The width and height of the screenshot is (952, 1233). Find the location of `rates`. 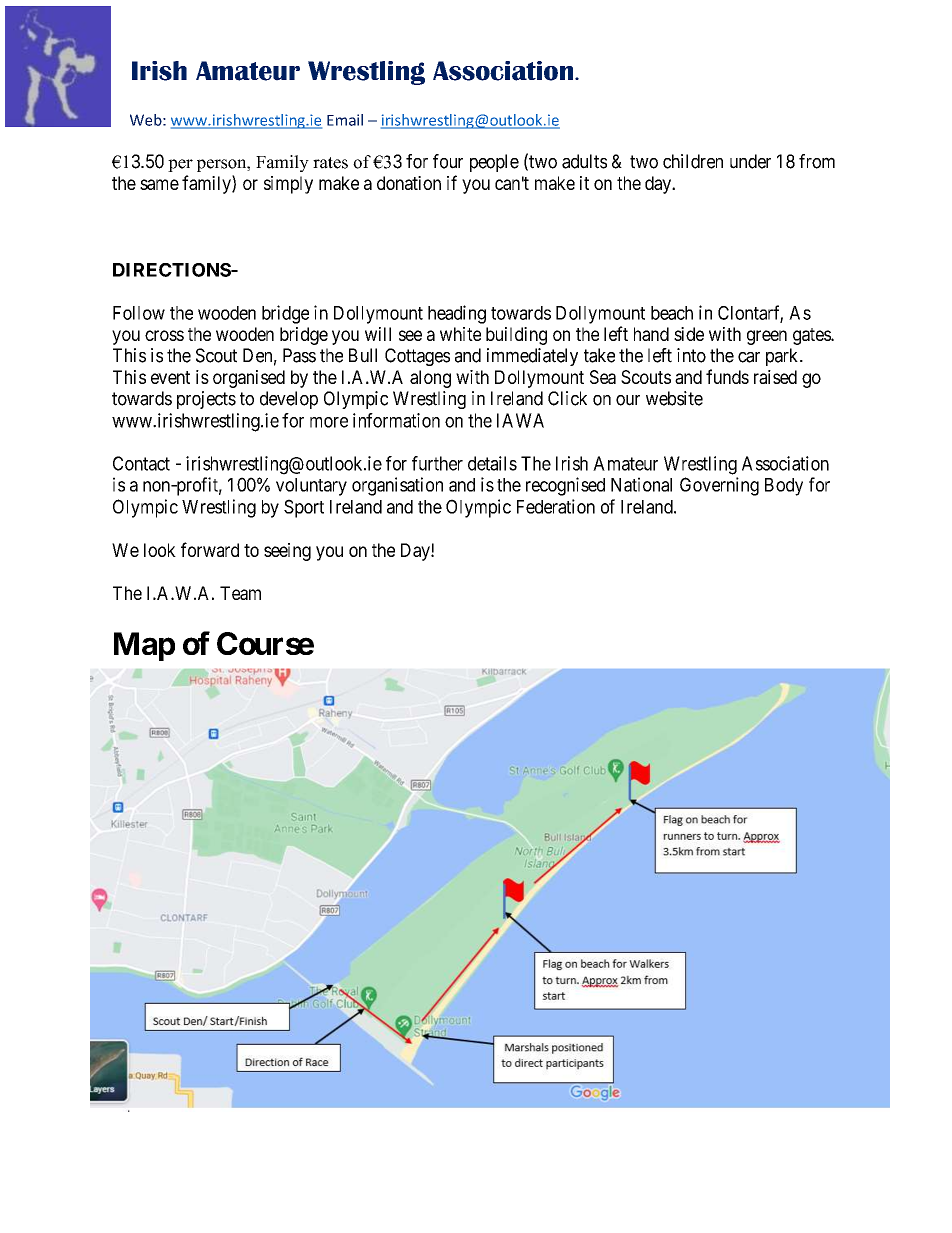

rates is located at coordinates (330, 163).
